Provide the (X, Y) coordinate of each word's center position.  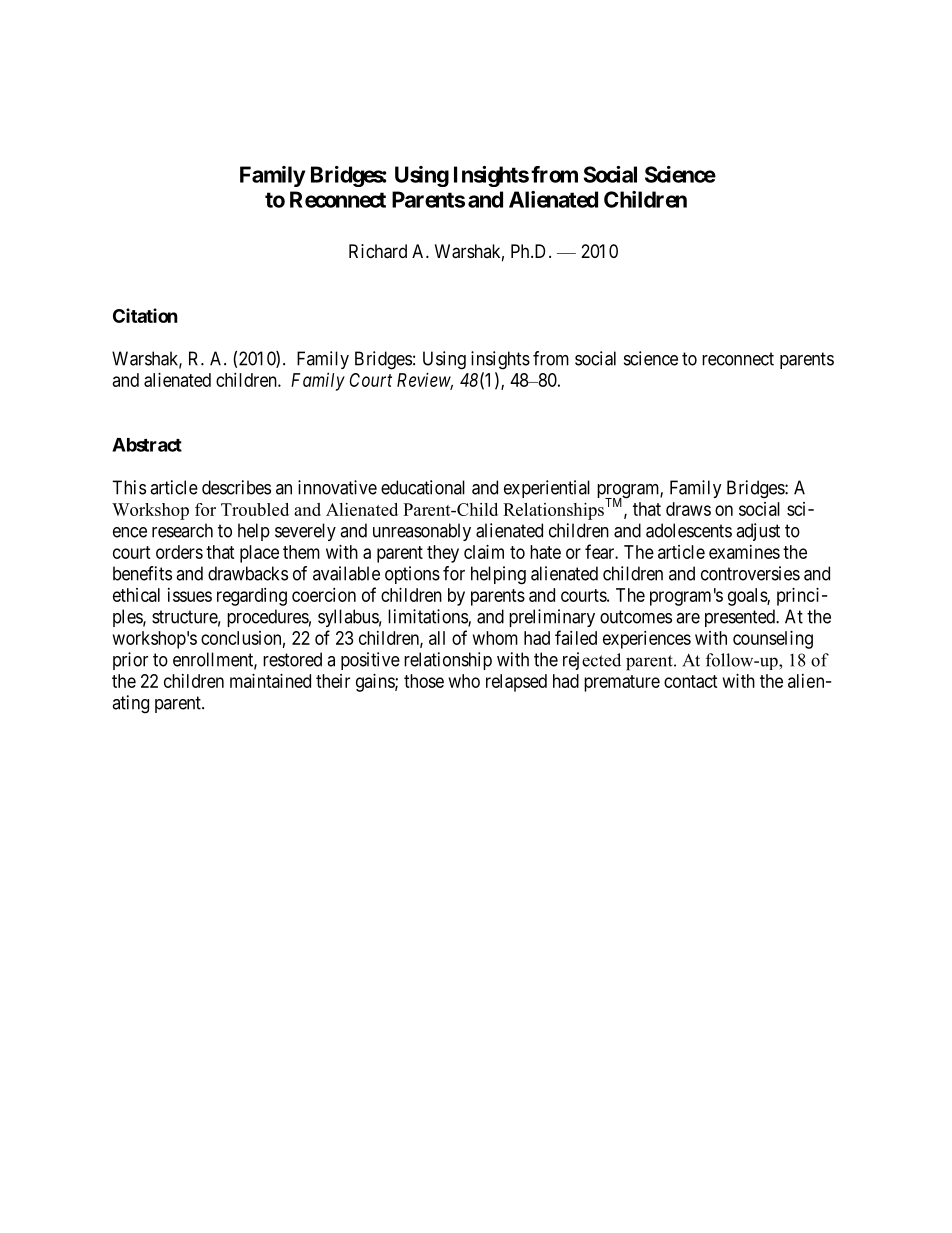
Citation (145, 315)
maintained (270, 681)
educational (423, 487)
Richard (378, 251)
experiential (547, 489)
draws (688, 509)
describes (236, 487)
